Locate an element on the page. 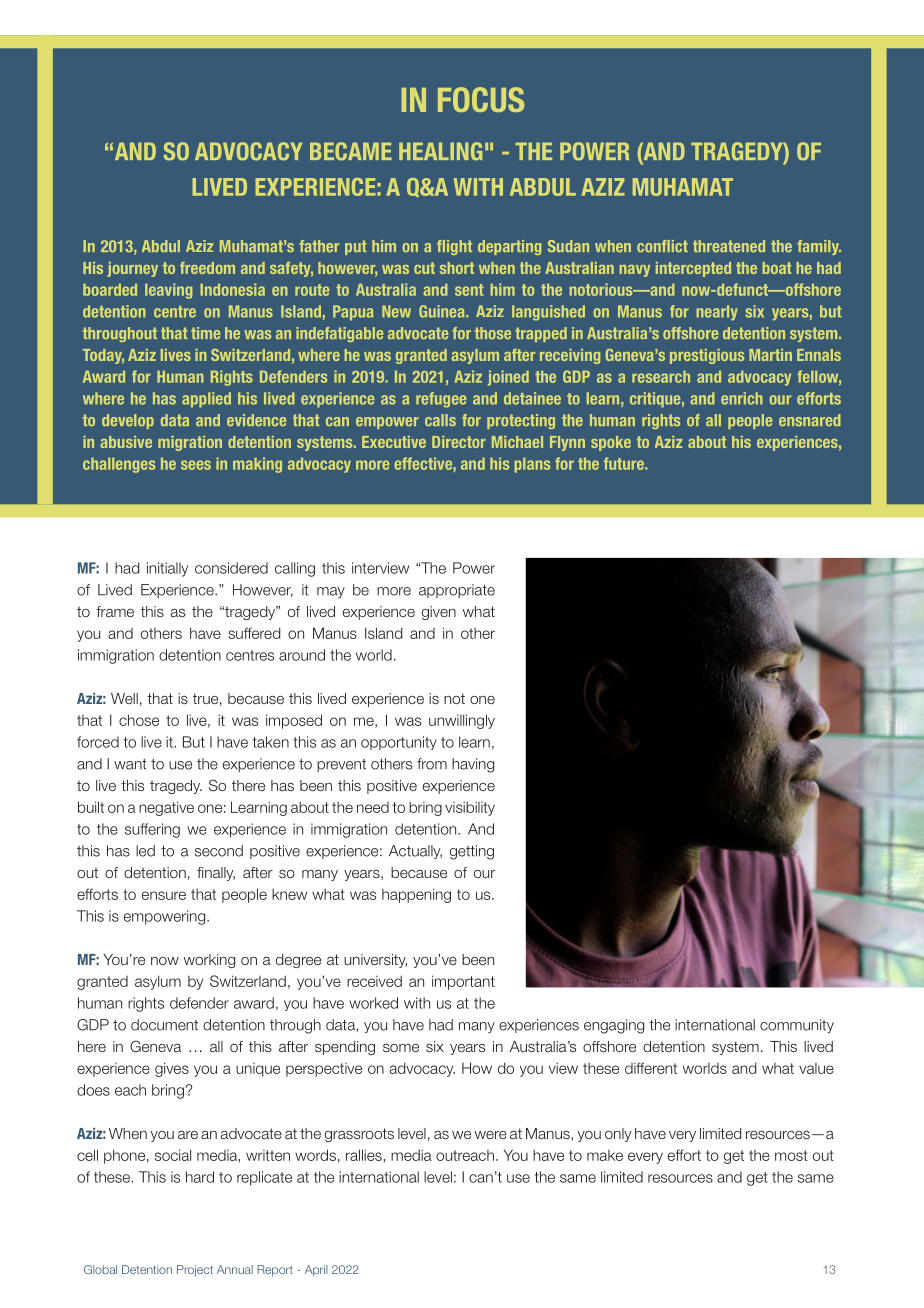 This image has height=1308, width=924. having is located at coordinates (473, 765).
